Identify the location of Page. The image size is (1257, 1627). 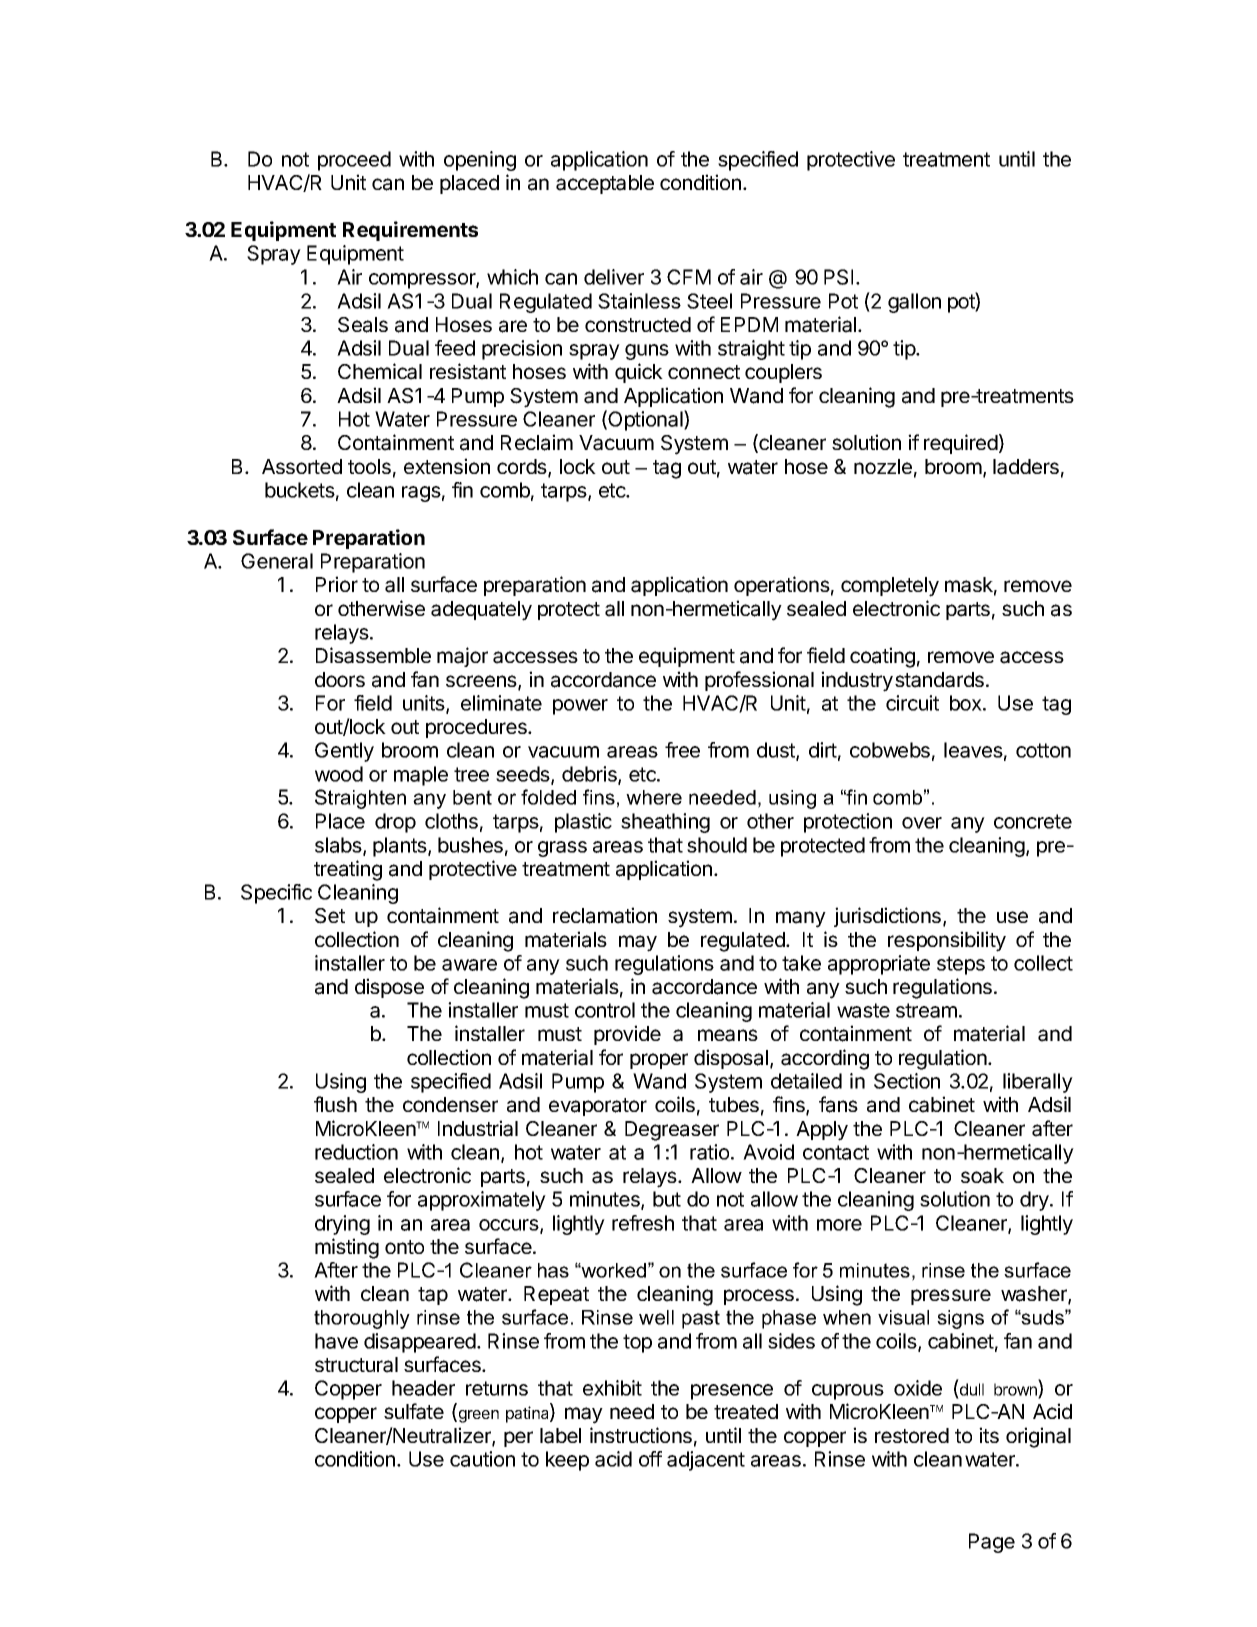
(992, 1543).
